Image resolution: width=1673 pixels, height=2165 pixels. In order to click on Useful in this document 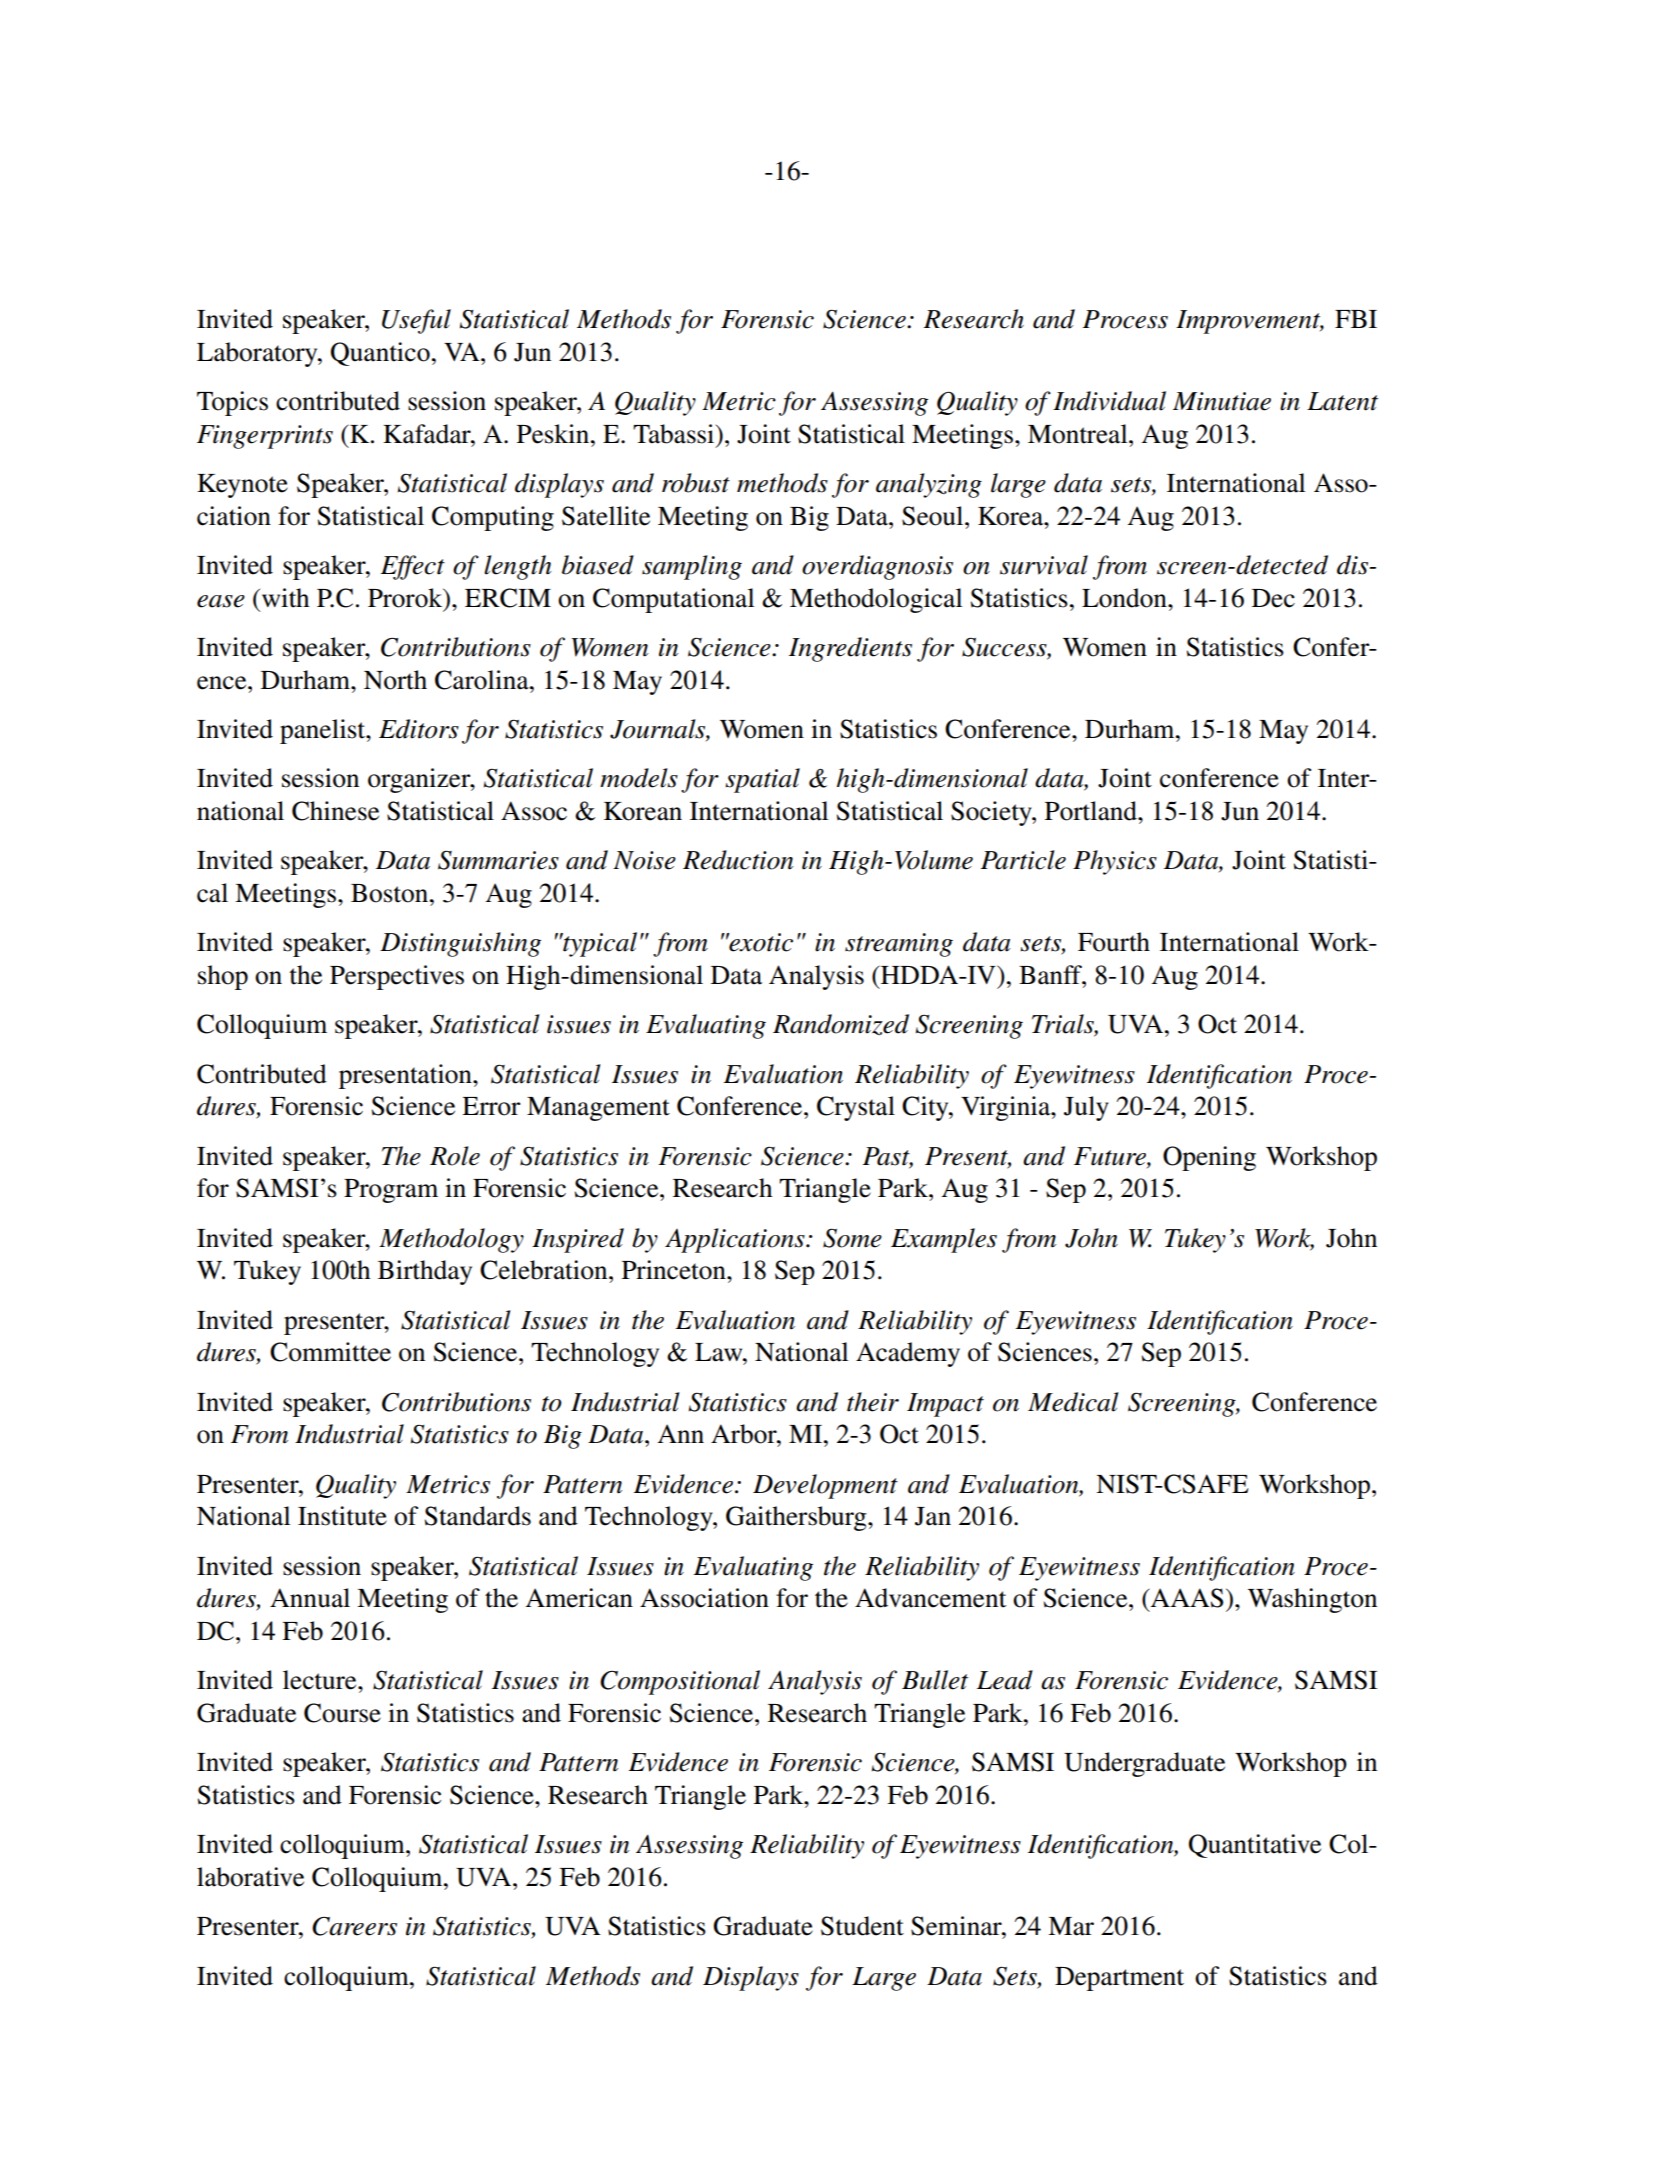, I will do `click(416, 321)`.
